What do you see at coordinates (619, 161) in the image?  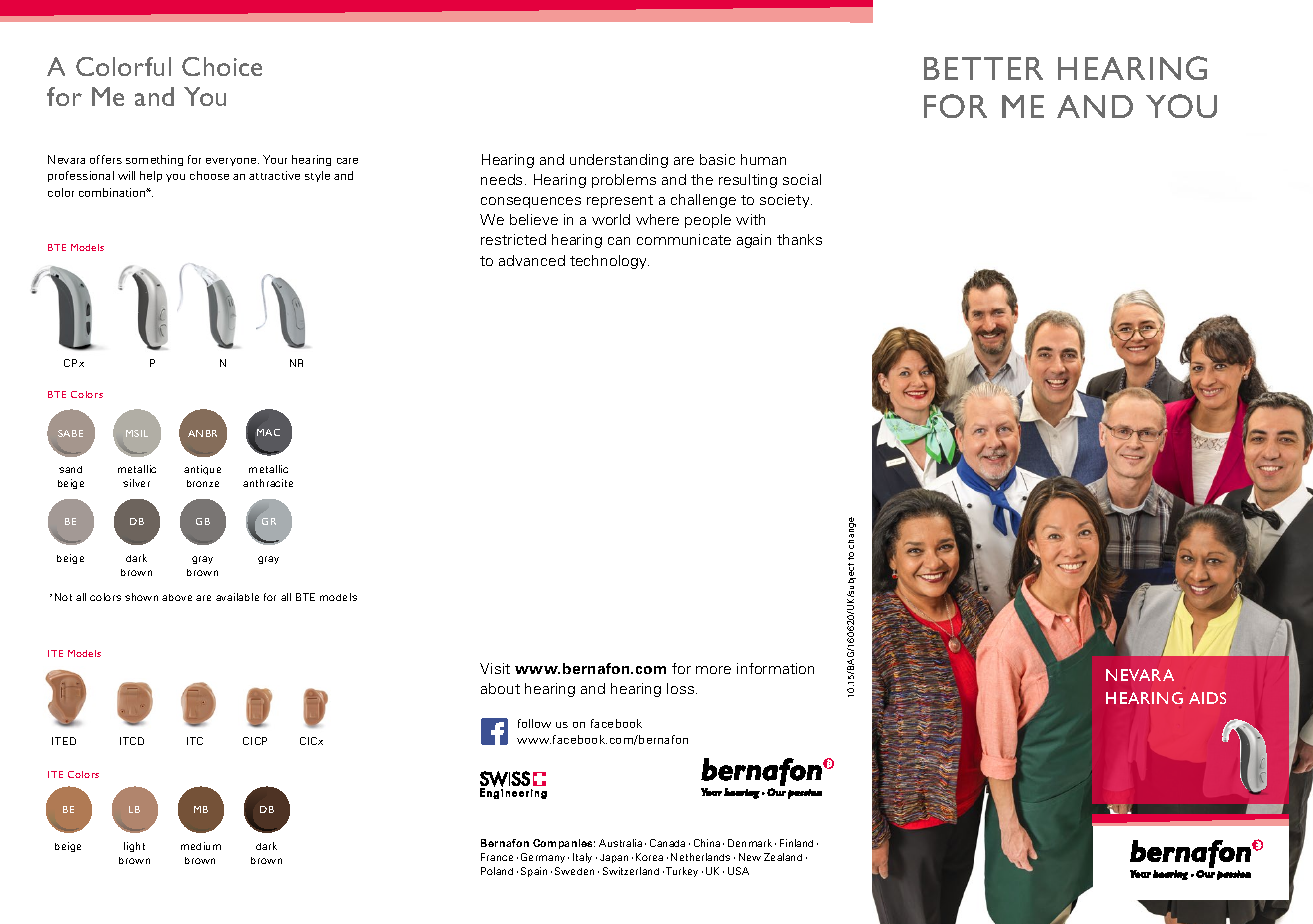 I see `understanding` at bounding box center [619, 161].
